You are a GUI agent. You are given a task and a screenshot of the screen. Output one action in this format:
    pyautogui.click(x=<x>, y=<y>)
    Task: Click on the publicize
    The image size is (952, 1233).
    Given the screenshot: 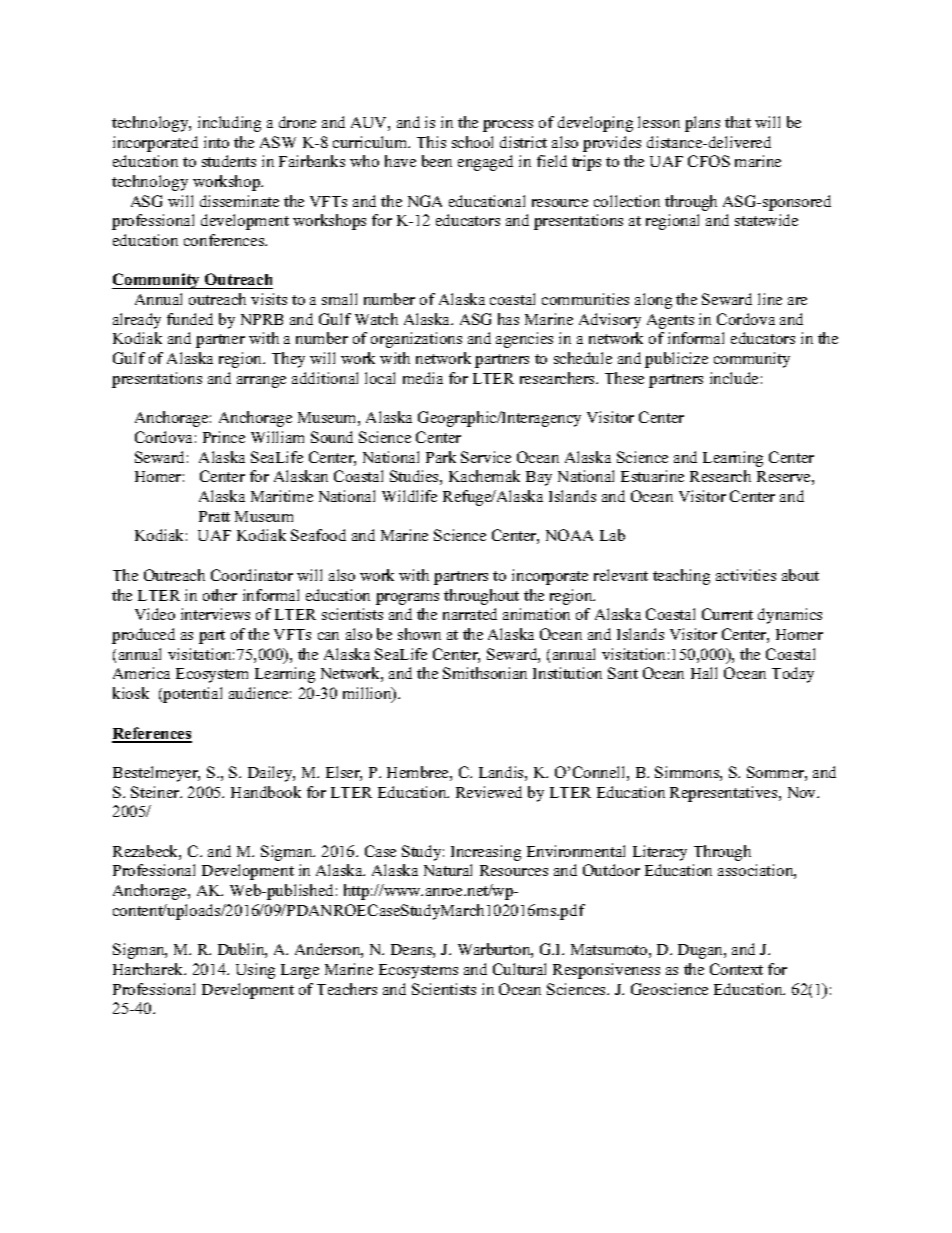 What is the action you would take?
    pyautogui.click(x=676, y=360)
